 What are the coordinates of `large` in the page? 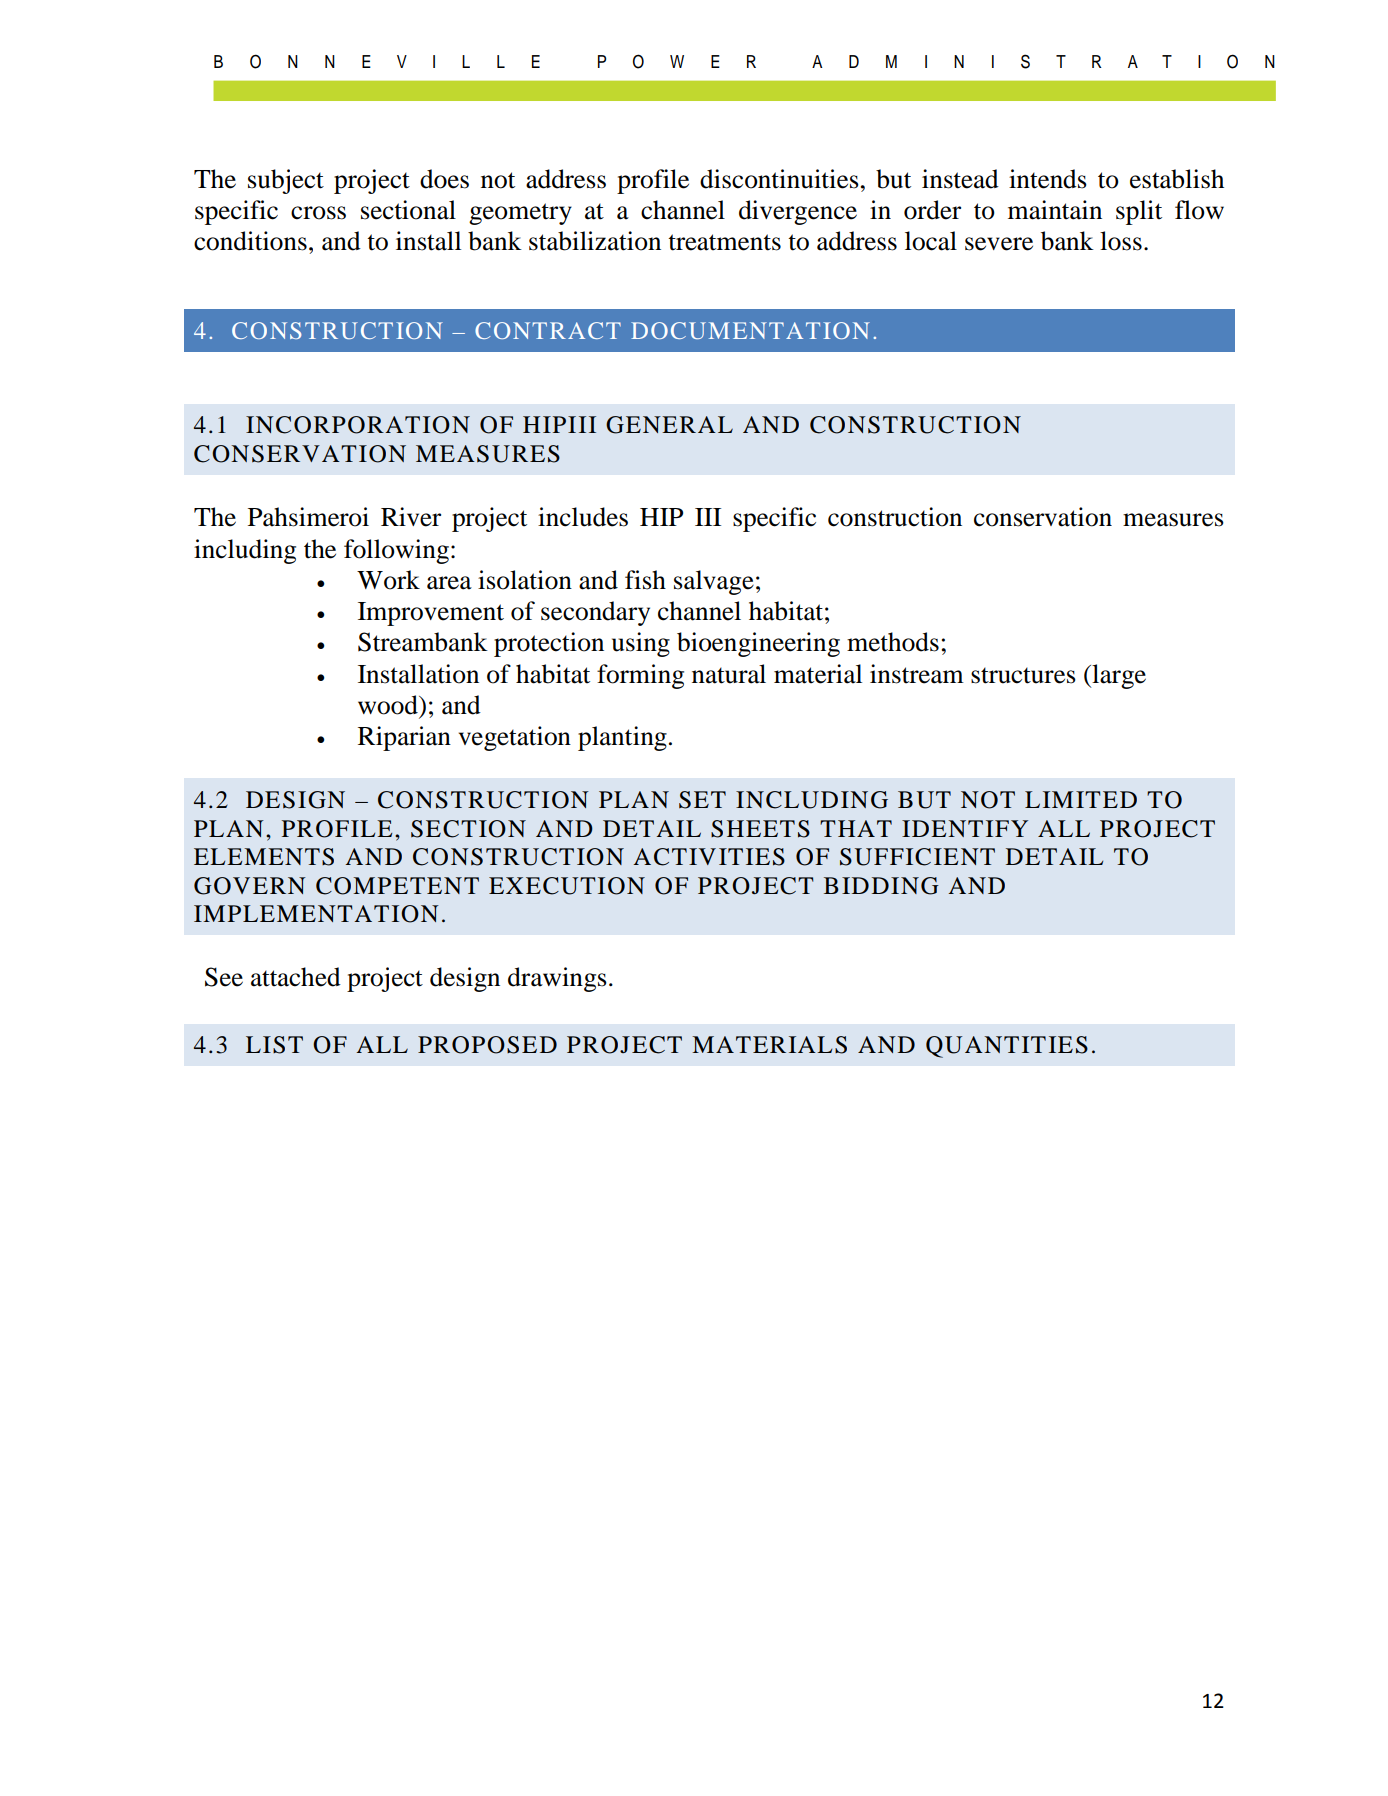 It's located at (1118, 676).
